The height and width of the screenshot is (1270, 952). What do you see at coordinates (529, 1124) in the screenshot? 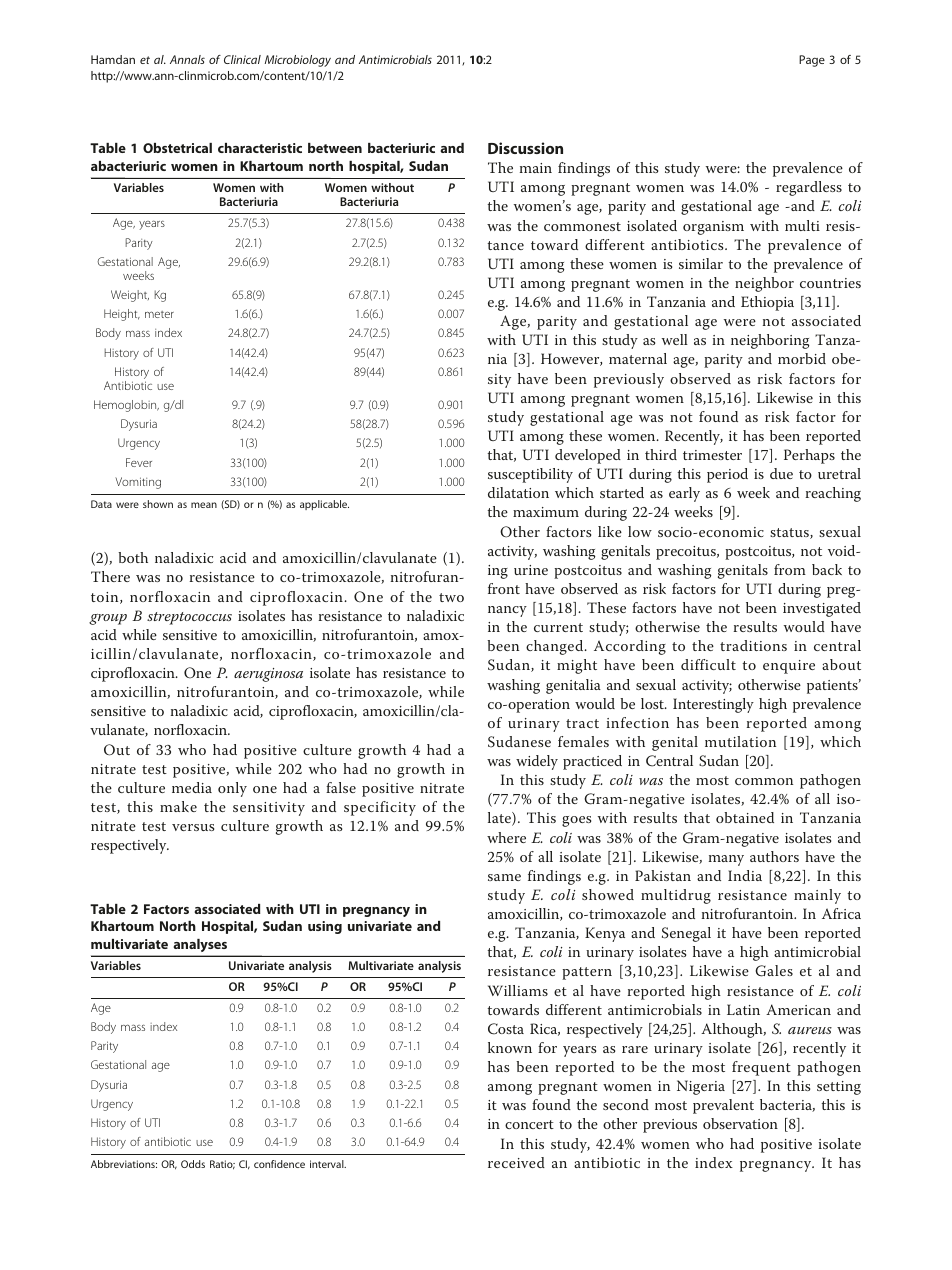
I see `concert` at bounding box center [529, 1124].
